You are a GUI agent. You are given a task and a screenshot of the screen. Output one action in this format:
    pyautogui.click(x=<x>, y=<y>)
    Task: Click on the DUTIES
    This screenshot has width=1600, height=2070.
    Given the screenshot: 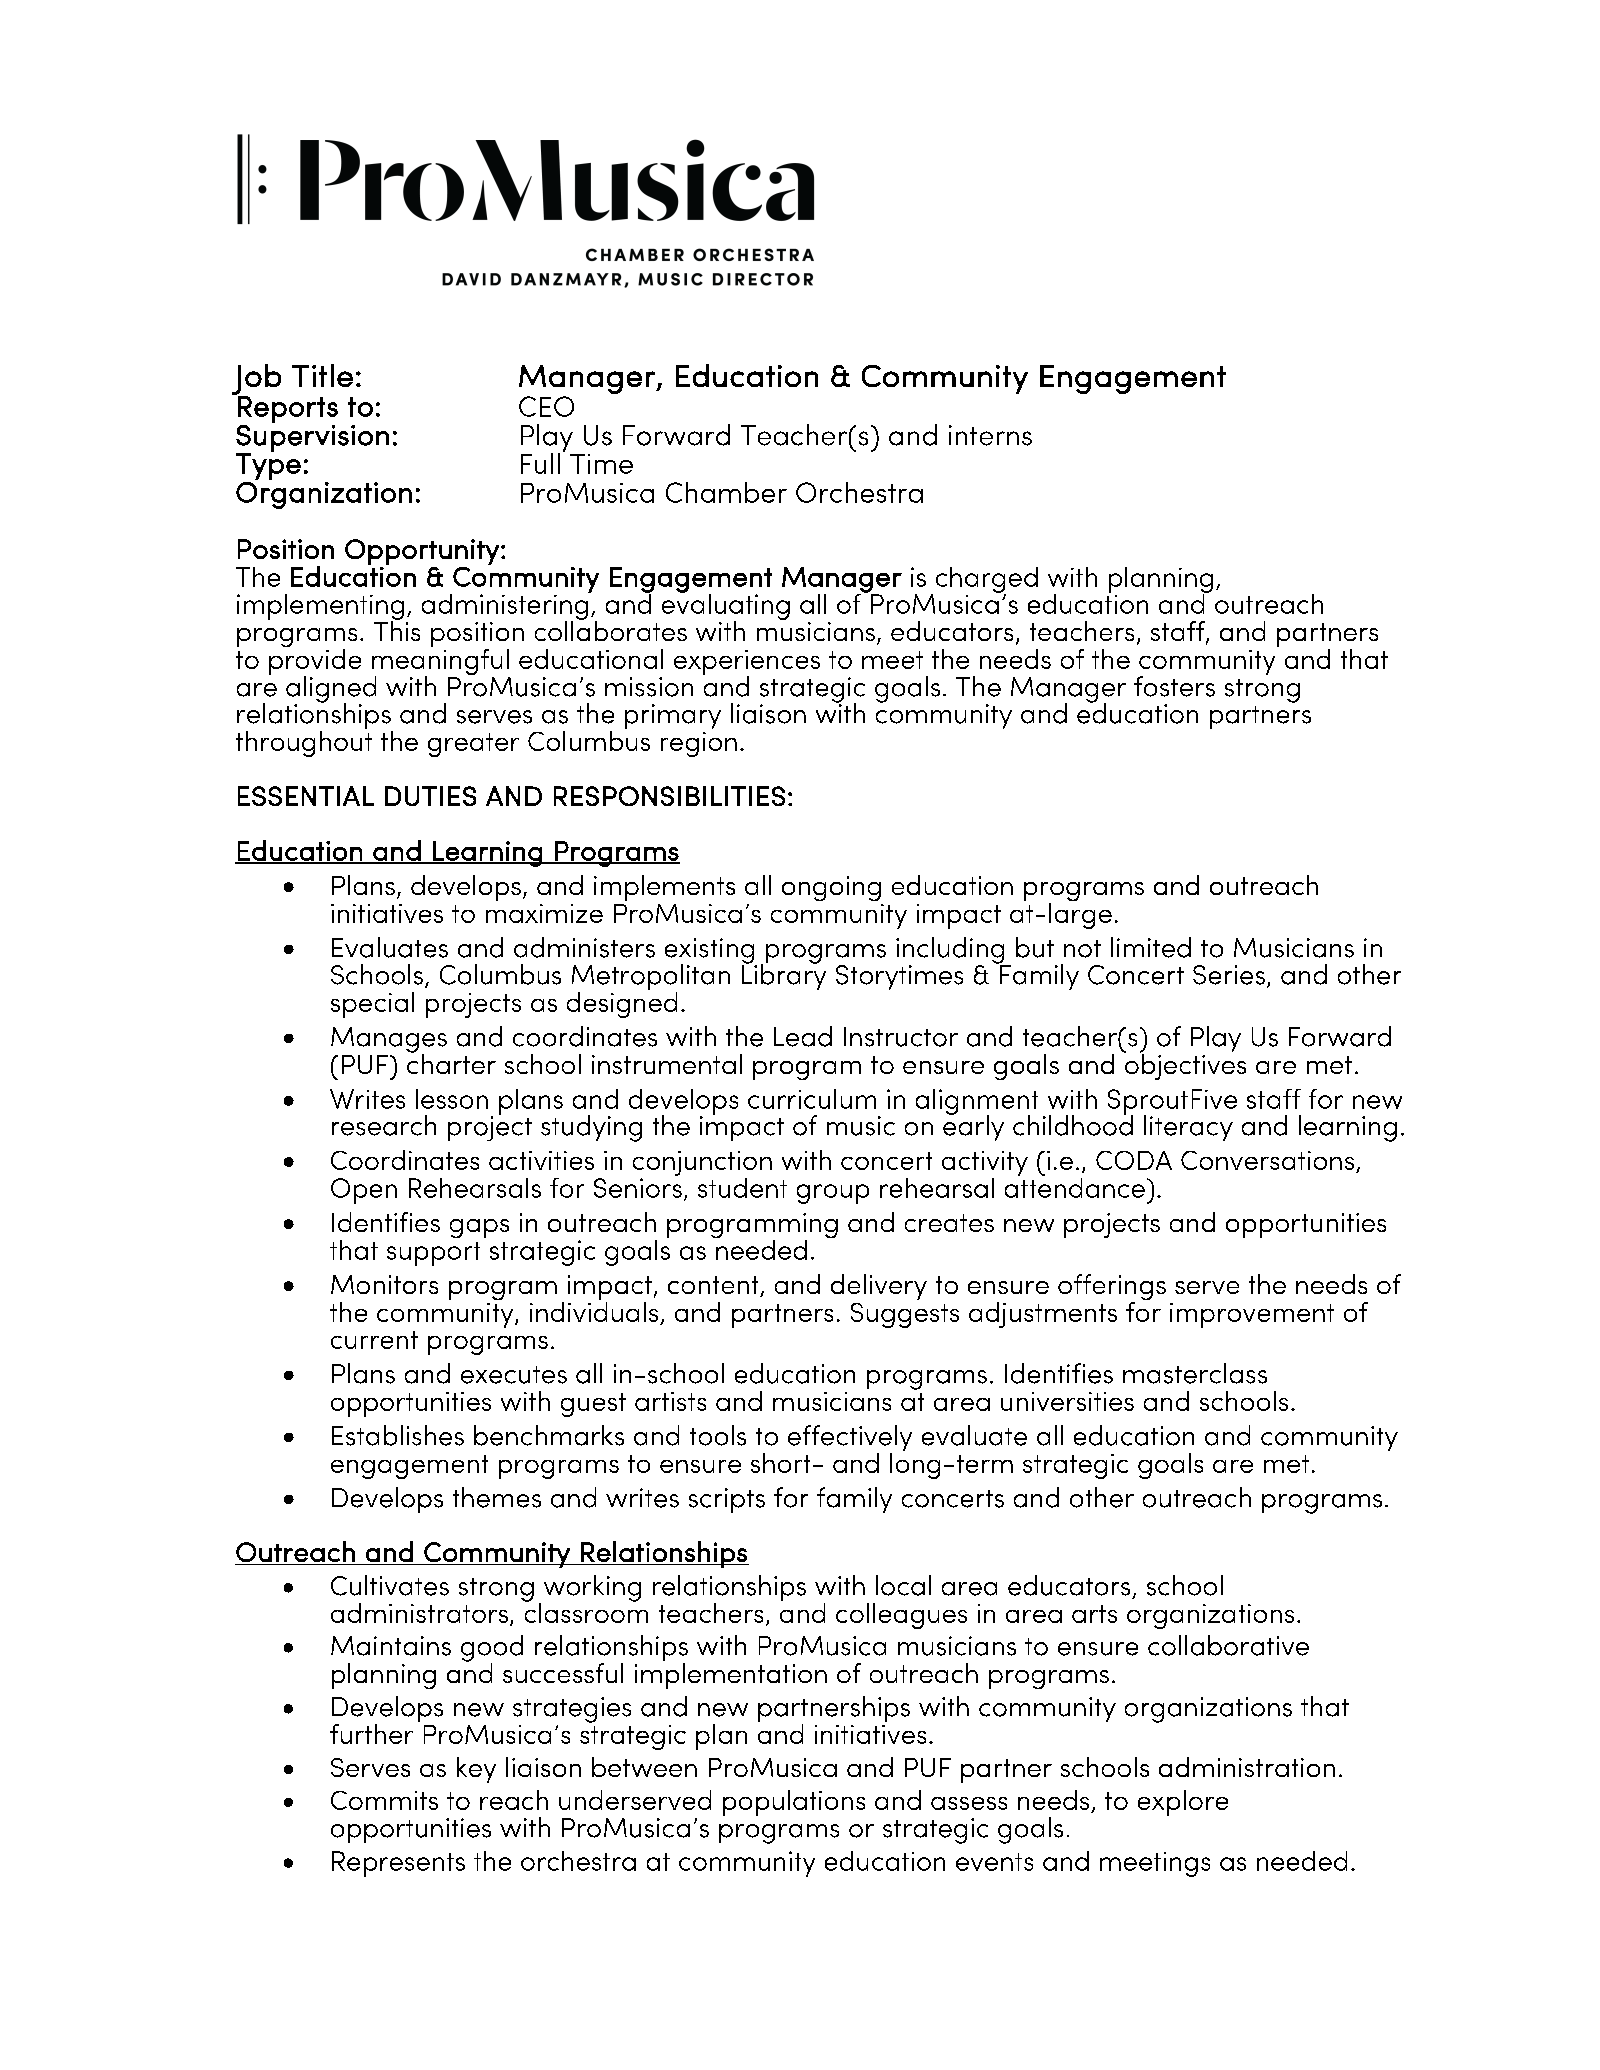 What is the action you would take?
    pyautogui.click(x=430, y=796)
